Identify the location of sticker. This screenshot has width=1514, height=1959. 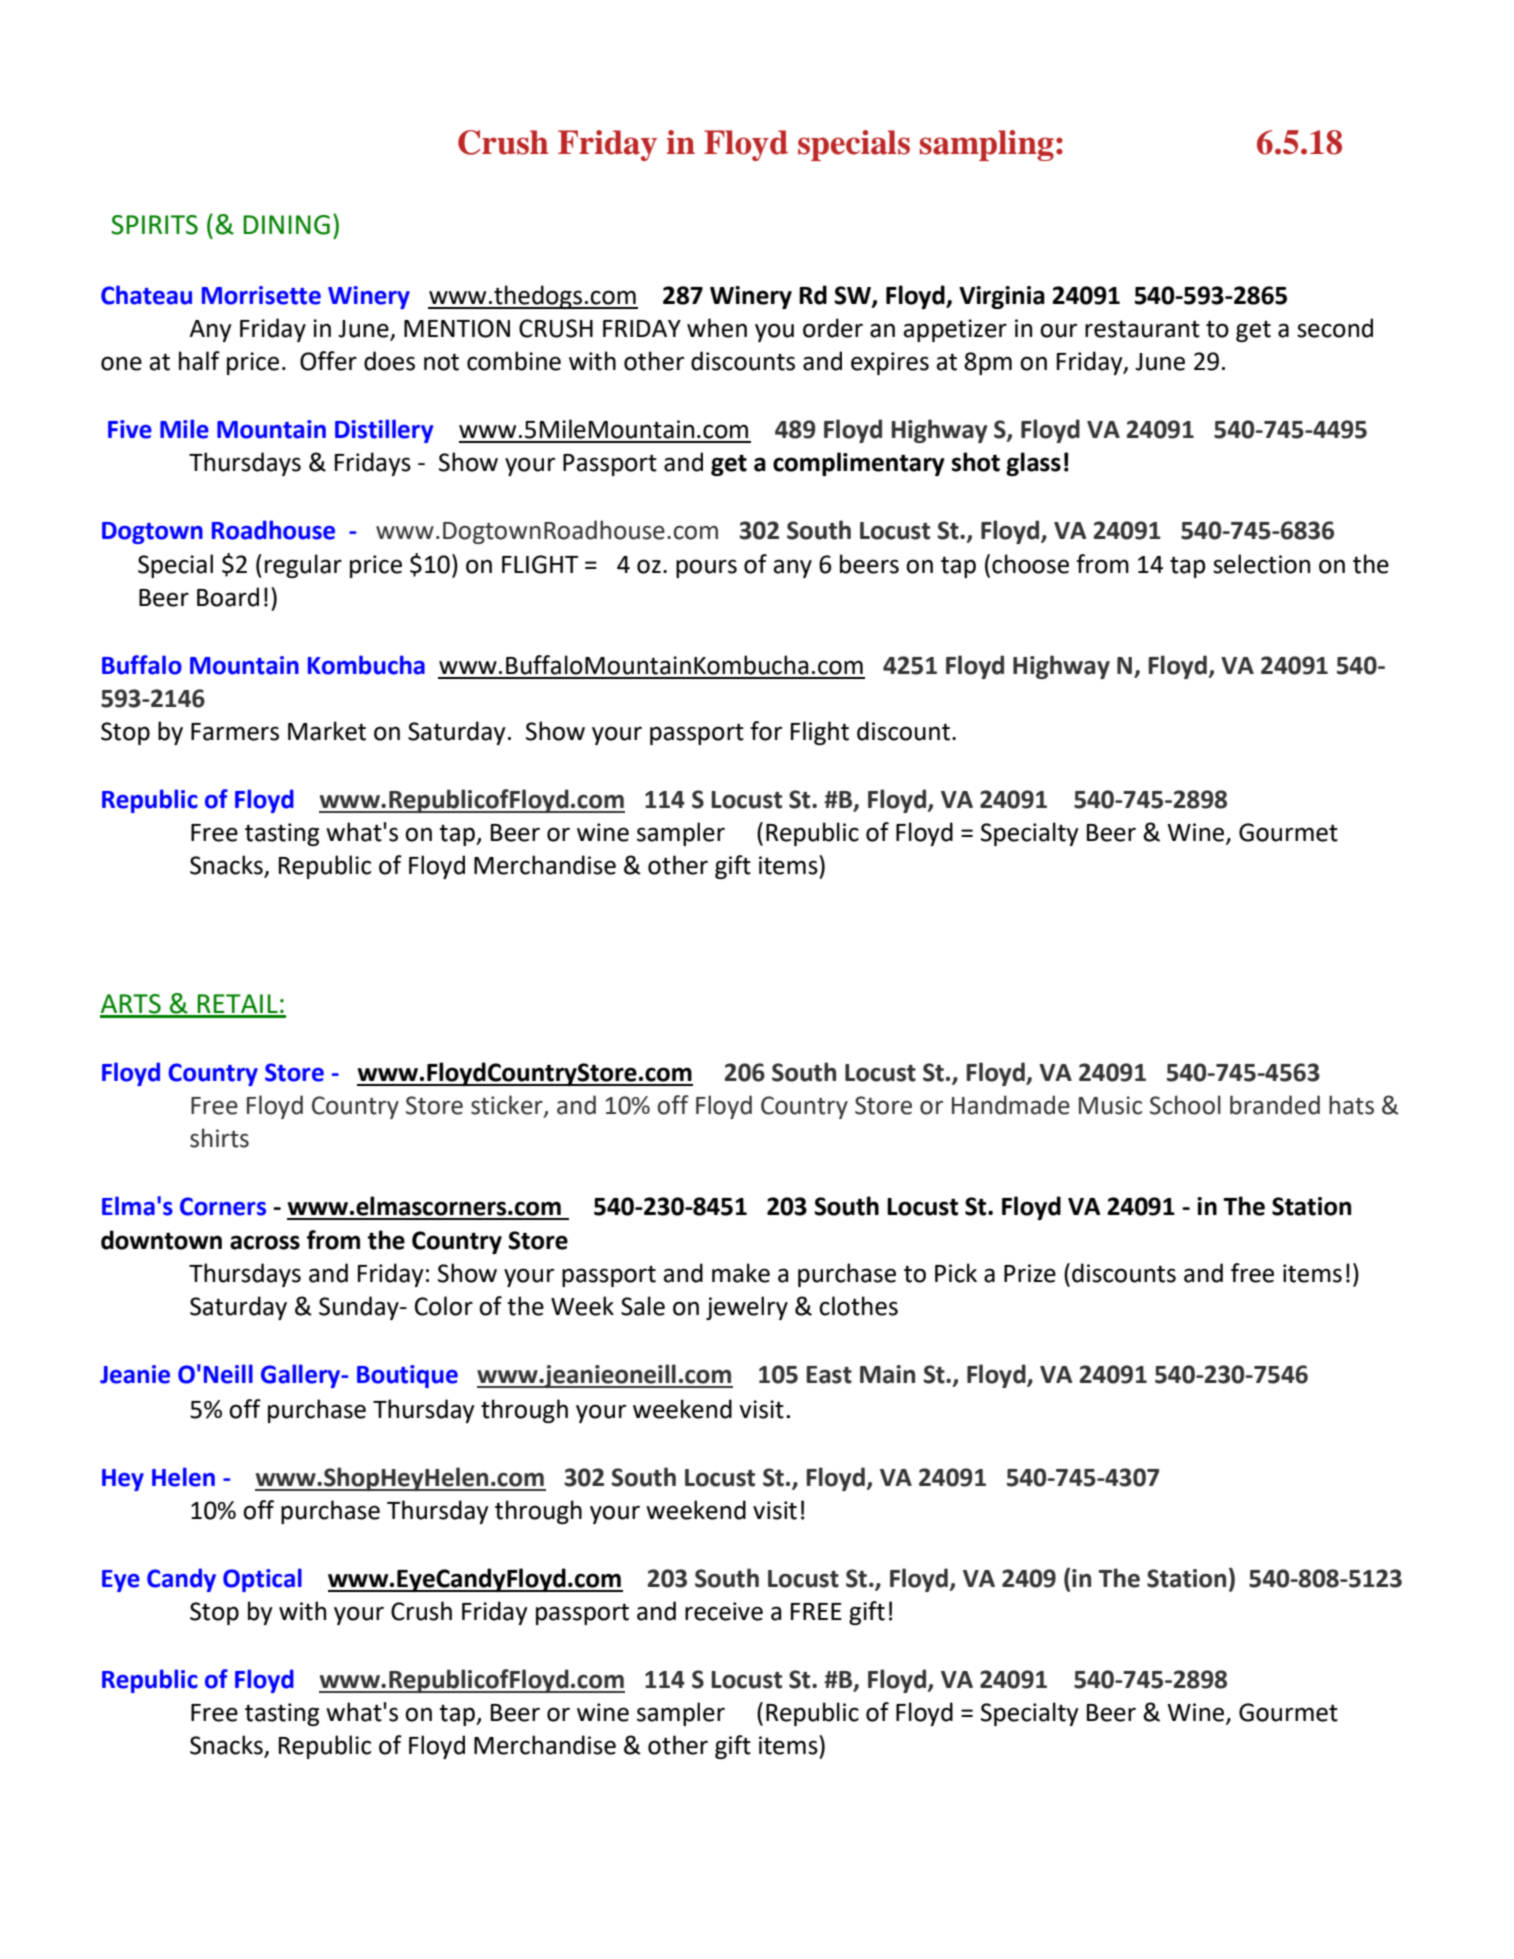
(508, 1106).
